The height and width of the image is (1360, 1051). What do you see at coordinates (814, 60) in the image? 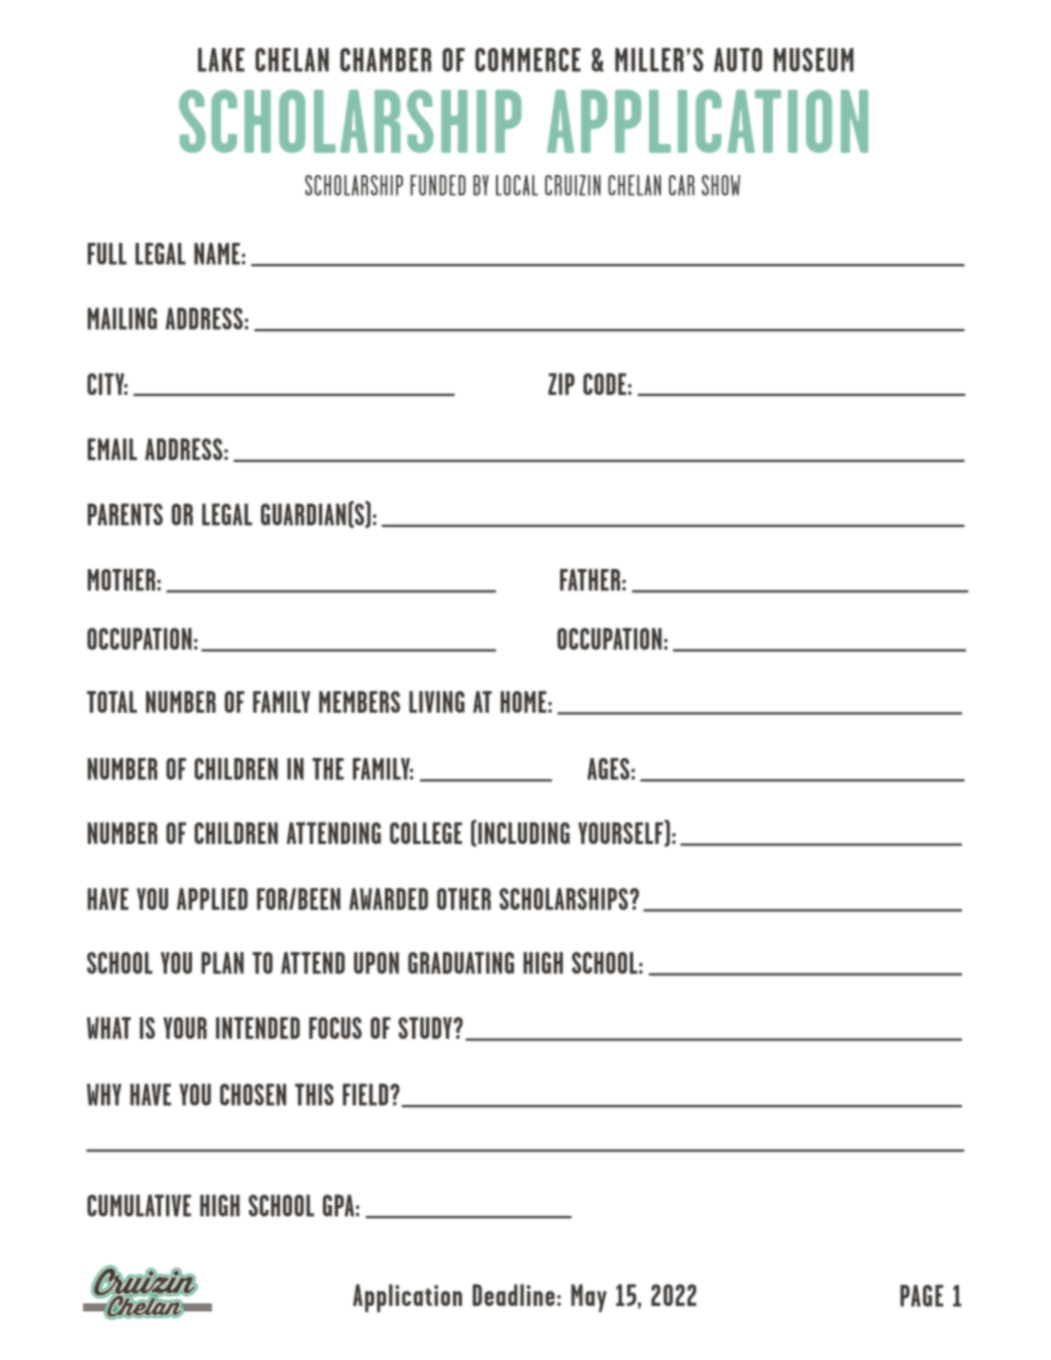
I see `MUSEUM` at bounding box center [814, 60].
